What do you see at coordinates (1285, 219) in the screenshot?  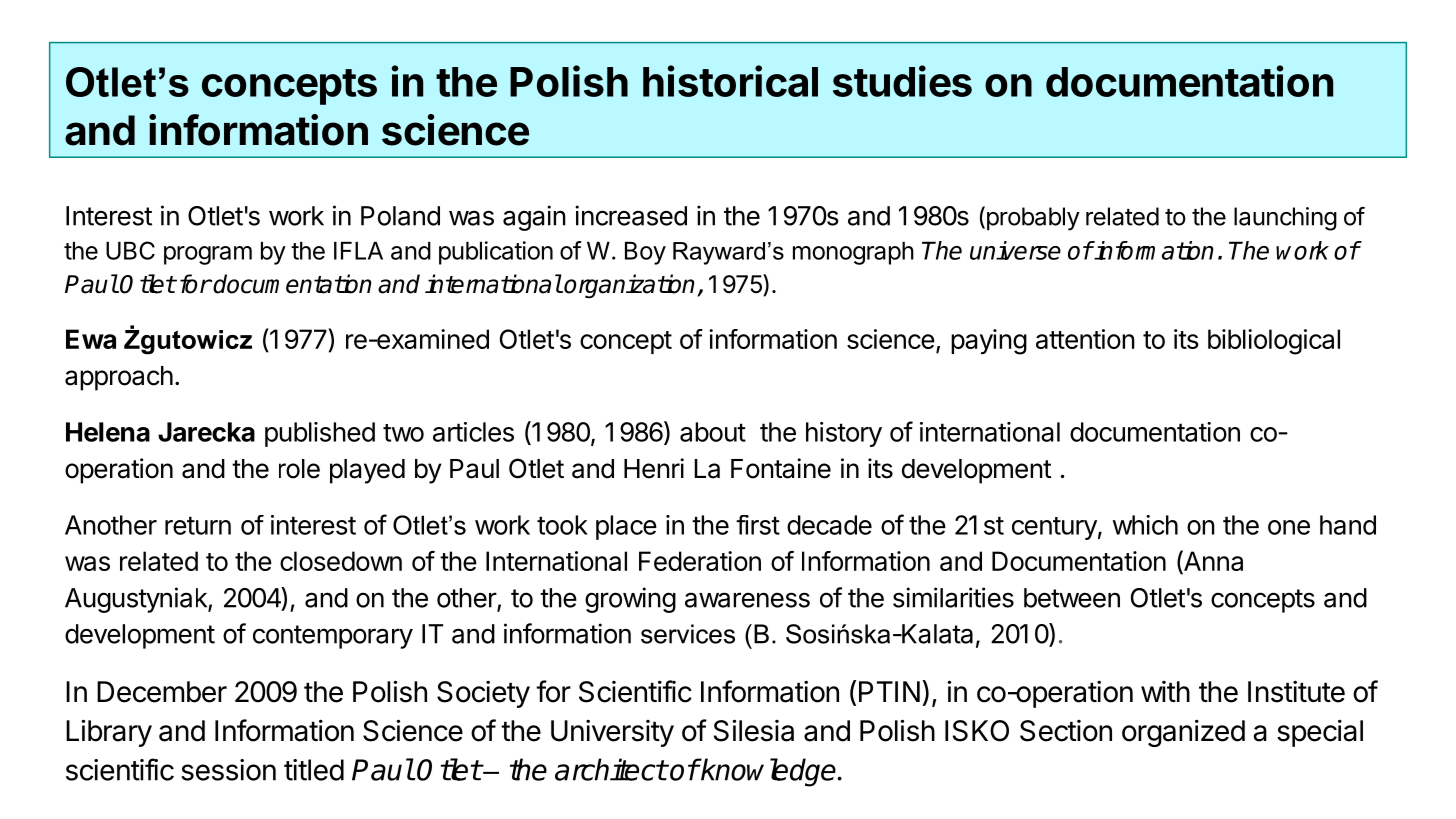 I see `launching` at bounding box center [1285, 219].
